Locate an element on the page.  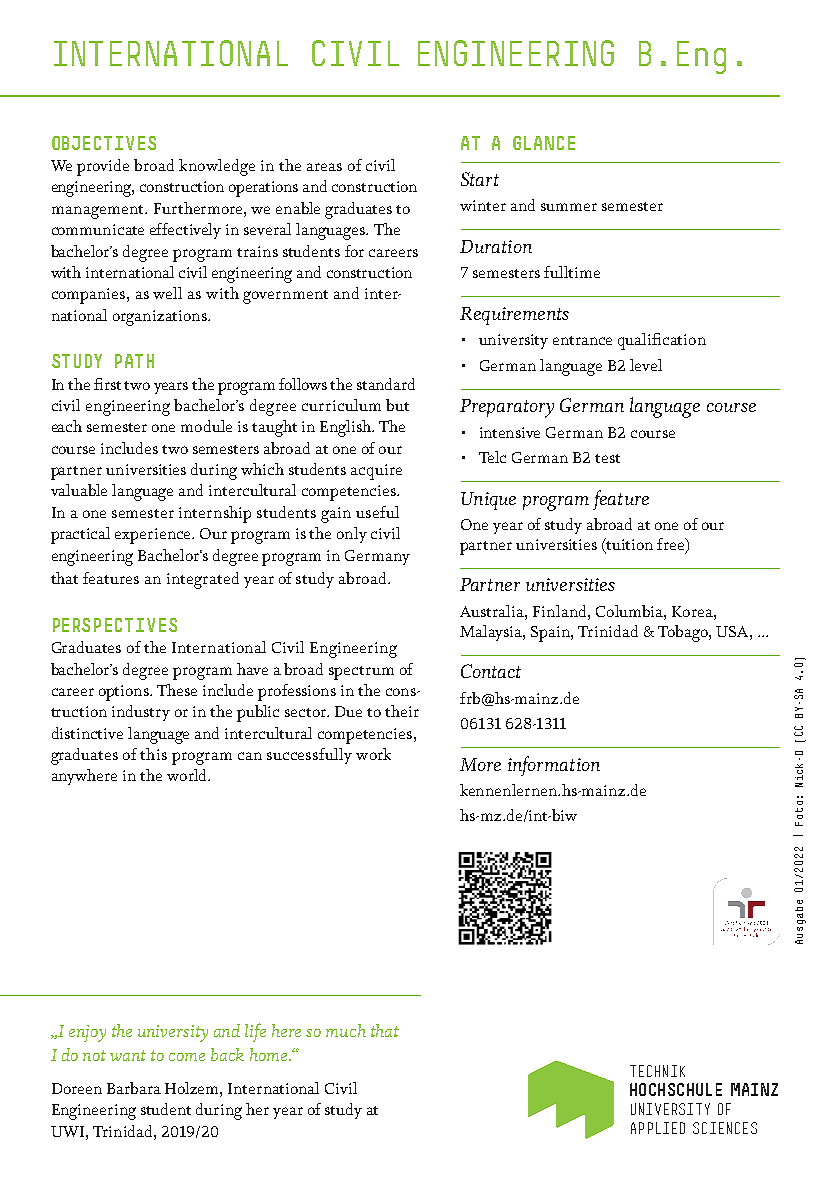
information is located at coordinates (554, 766).
